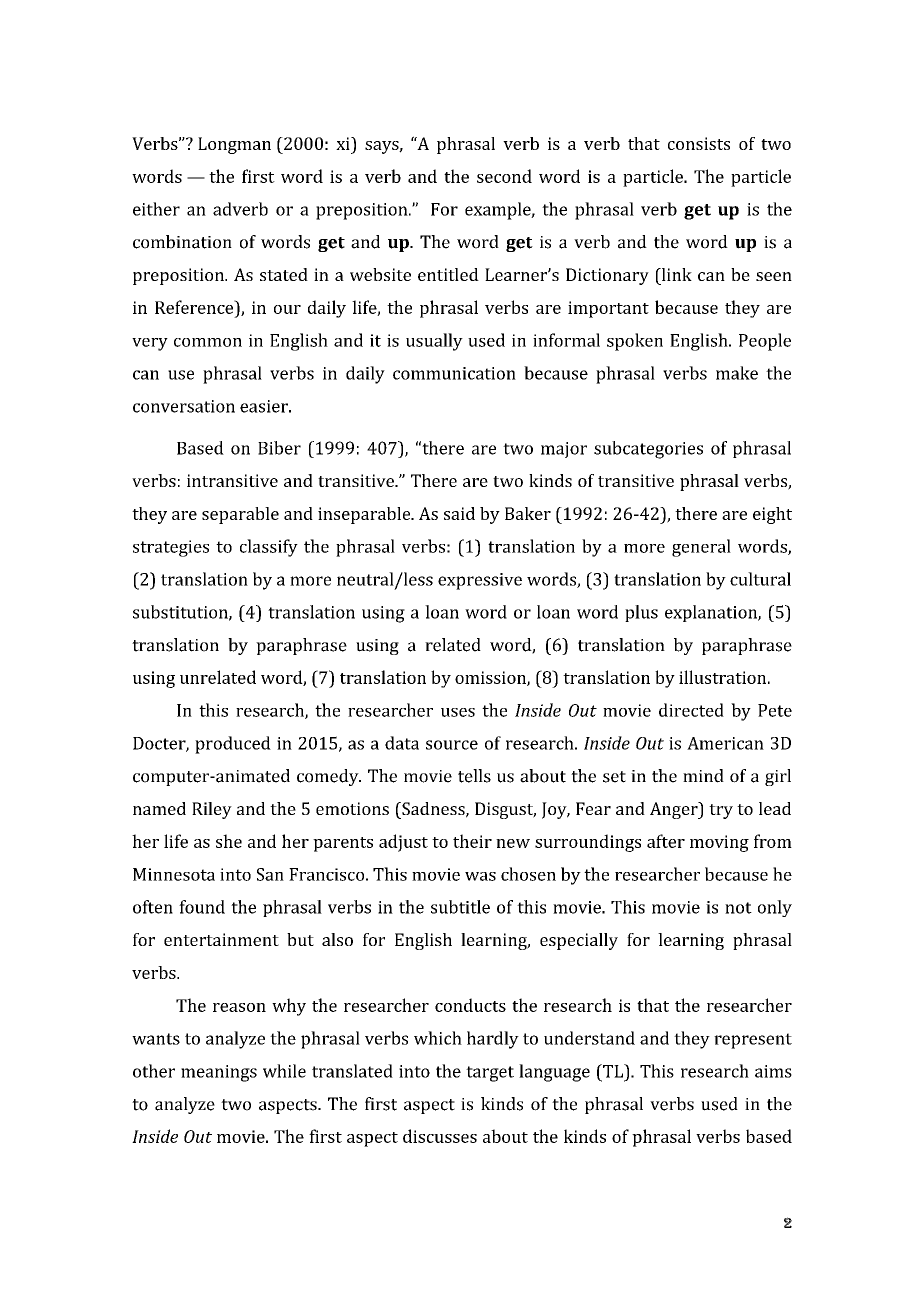 The width and height of the image is (924, 1308). I want to click on second, so click(504, 176).
